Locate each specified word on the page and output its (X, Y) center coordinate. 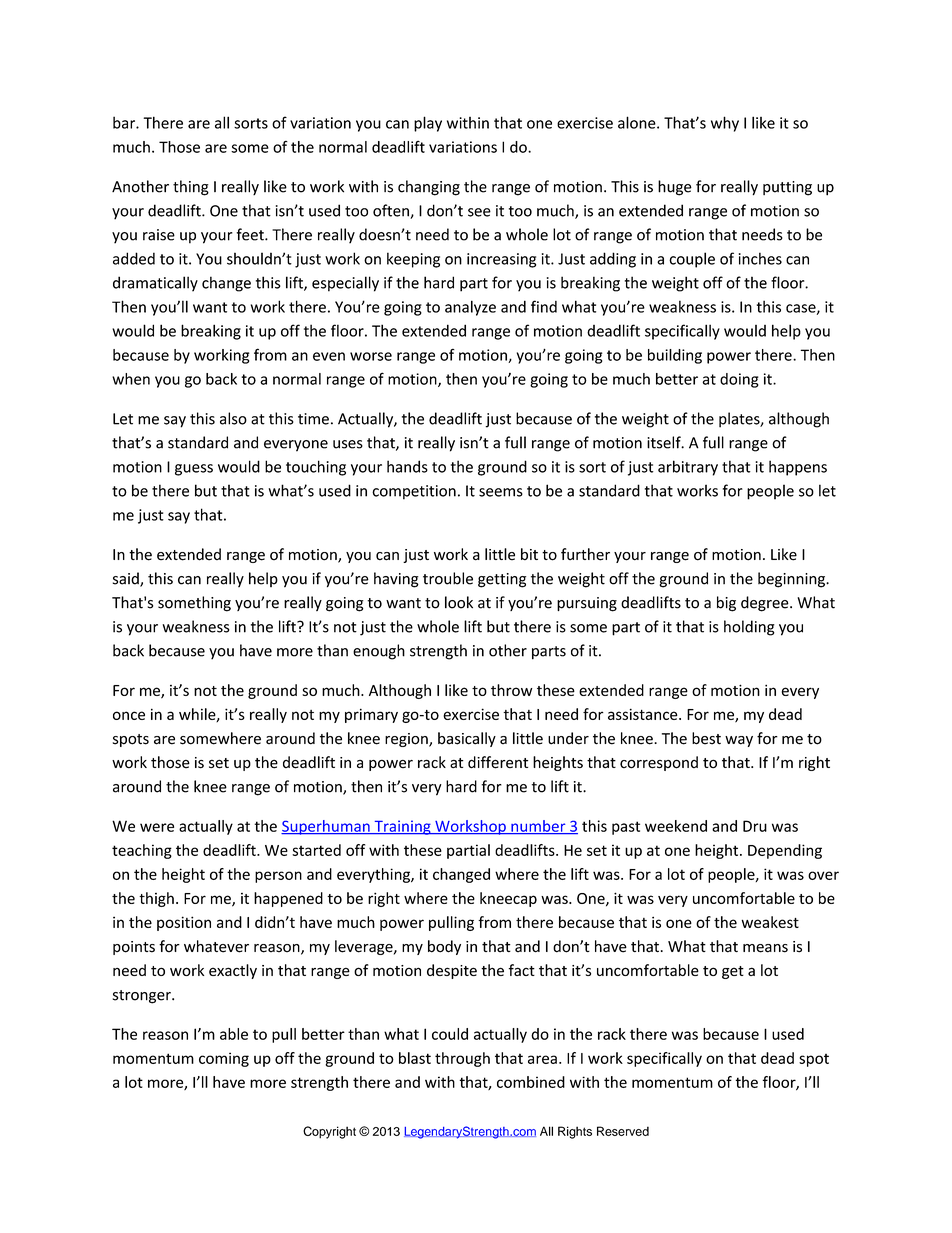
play (428, 124)
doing (739, 380)
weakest (770, 922)
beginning (792, 580)
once (129, 715)
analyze (470, 308)
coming (224, 1059)
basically (467, 739)
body (444, 947)
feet (251, 234)
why (725, 124)
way (739, 741)
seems (501, 492)
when (131, 379)
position (184, 923)
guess (194, 470)
